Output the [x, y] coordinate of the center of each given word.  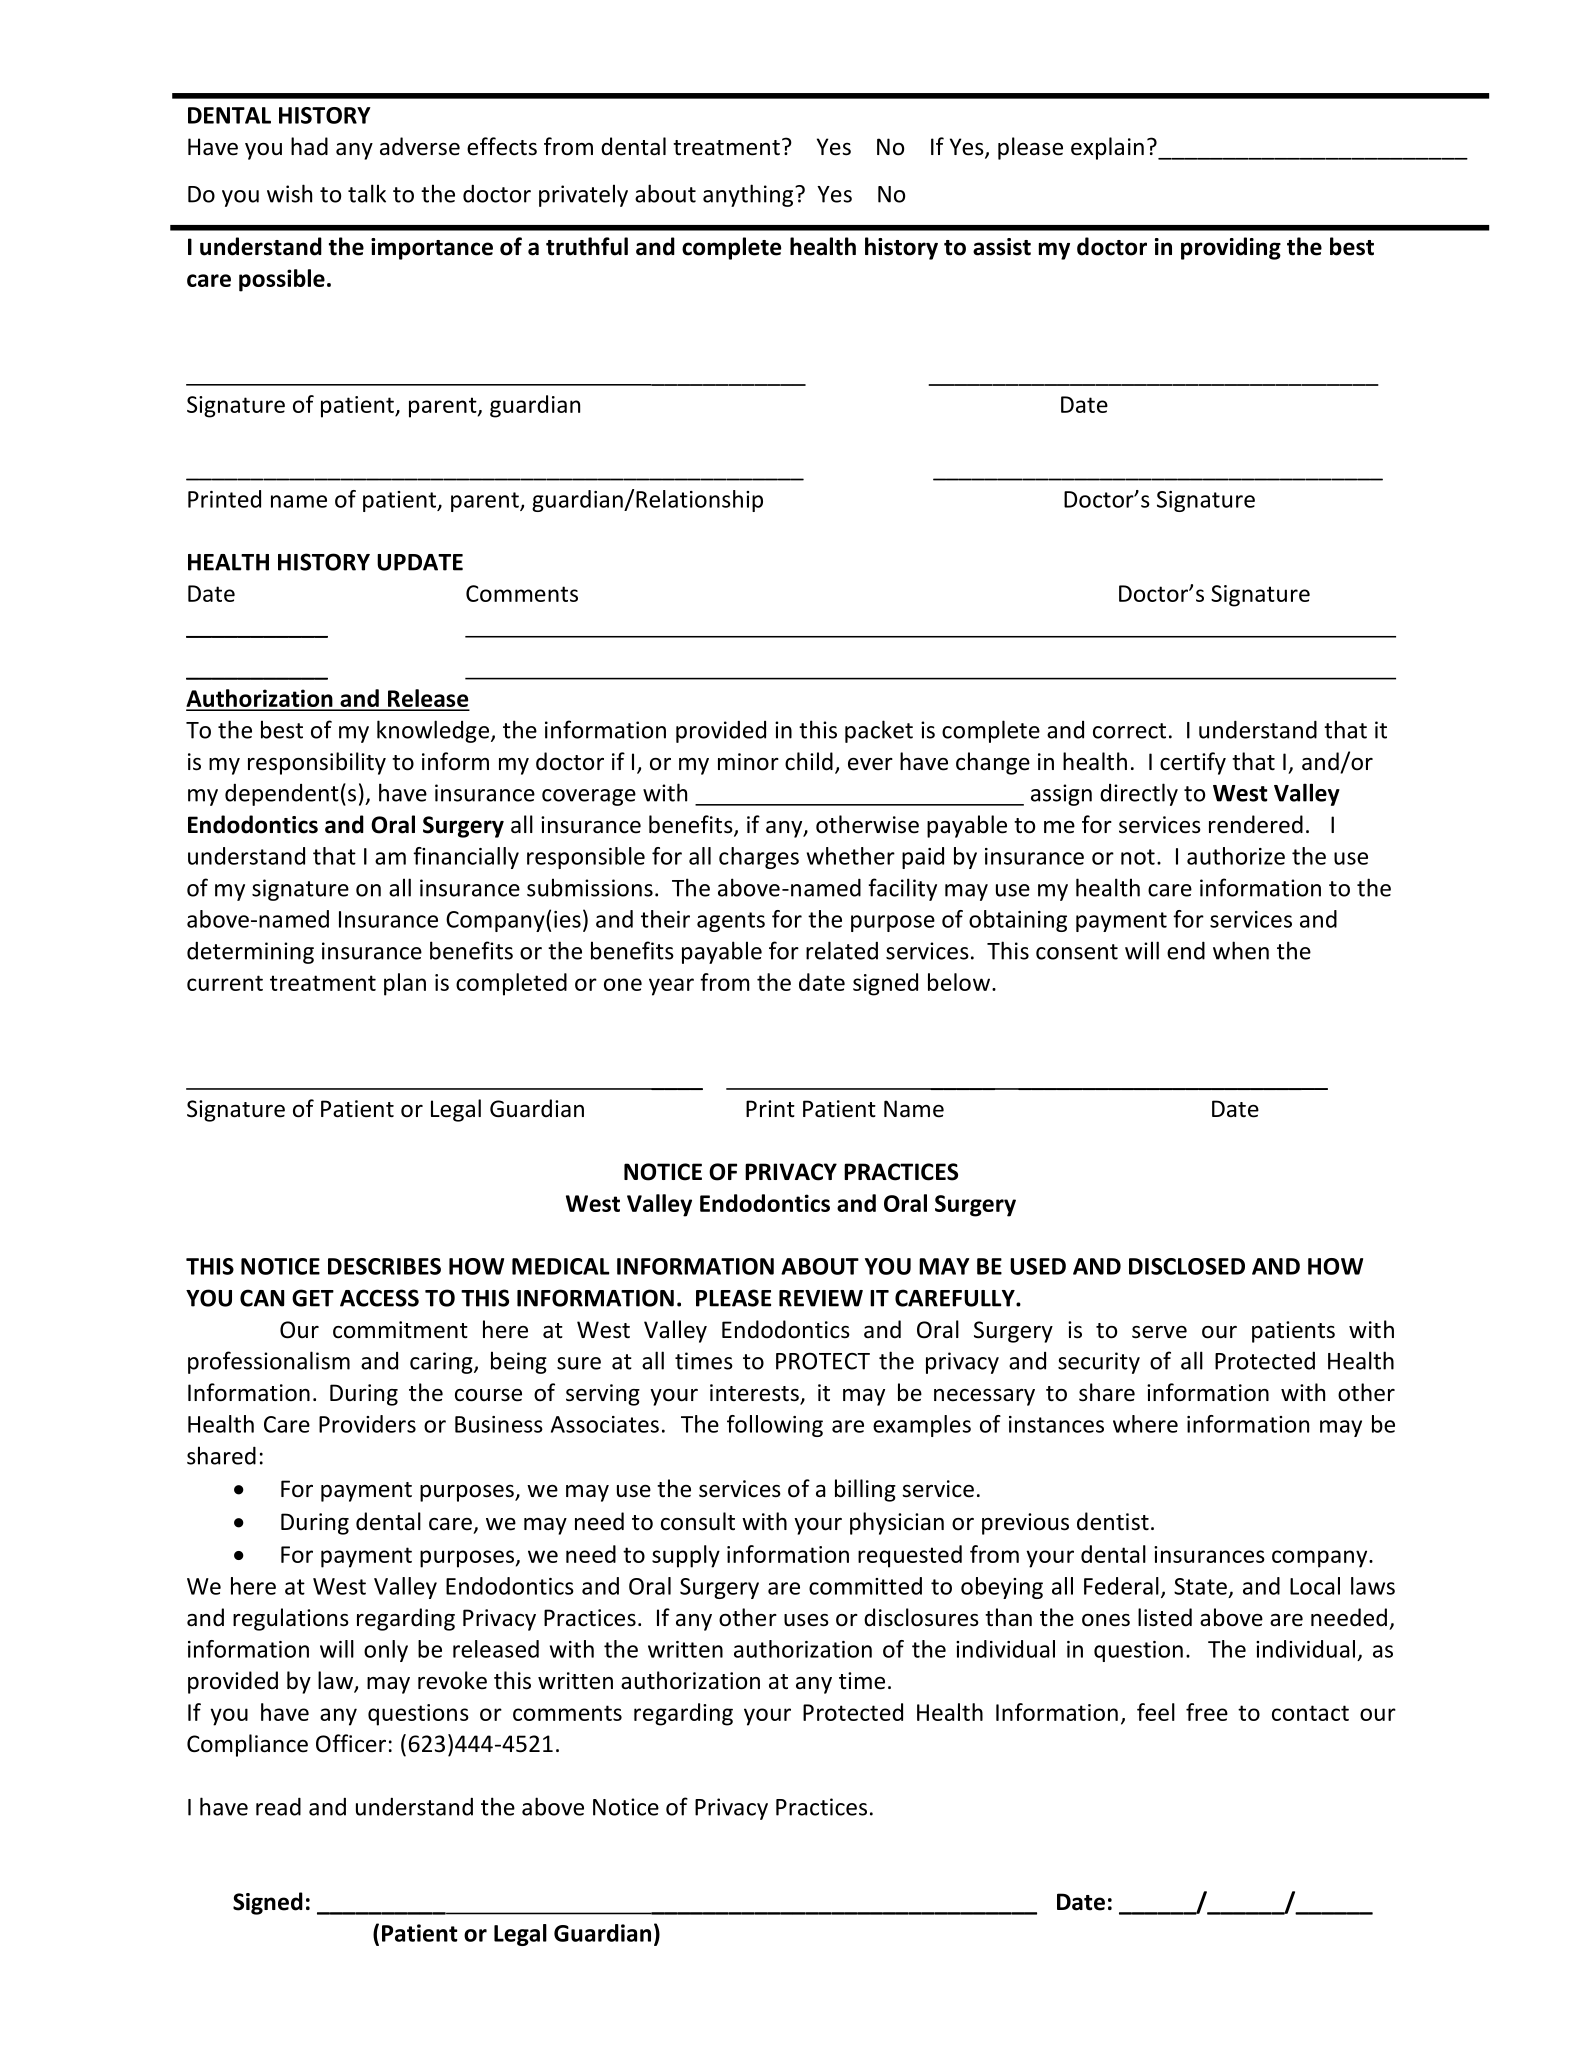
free [1207, 1712]
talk [367, 193]
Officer [351, 1743]
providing [1231, 248]
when [1241, 950]
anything [749, 195]
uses [806, 1620]
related [842, 950]
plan [405, 984]
